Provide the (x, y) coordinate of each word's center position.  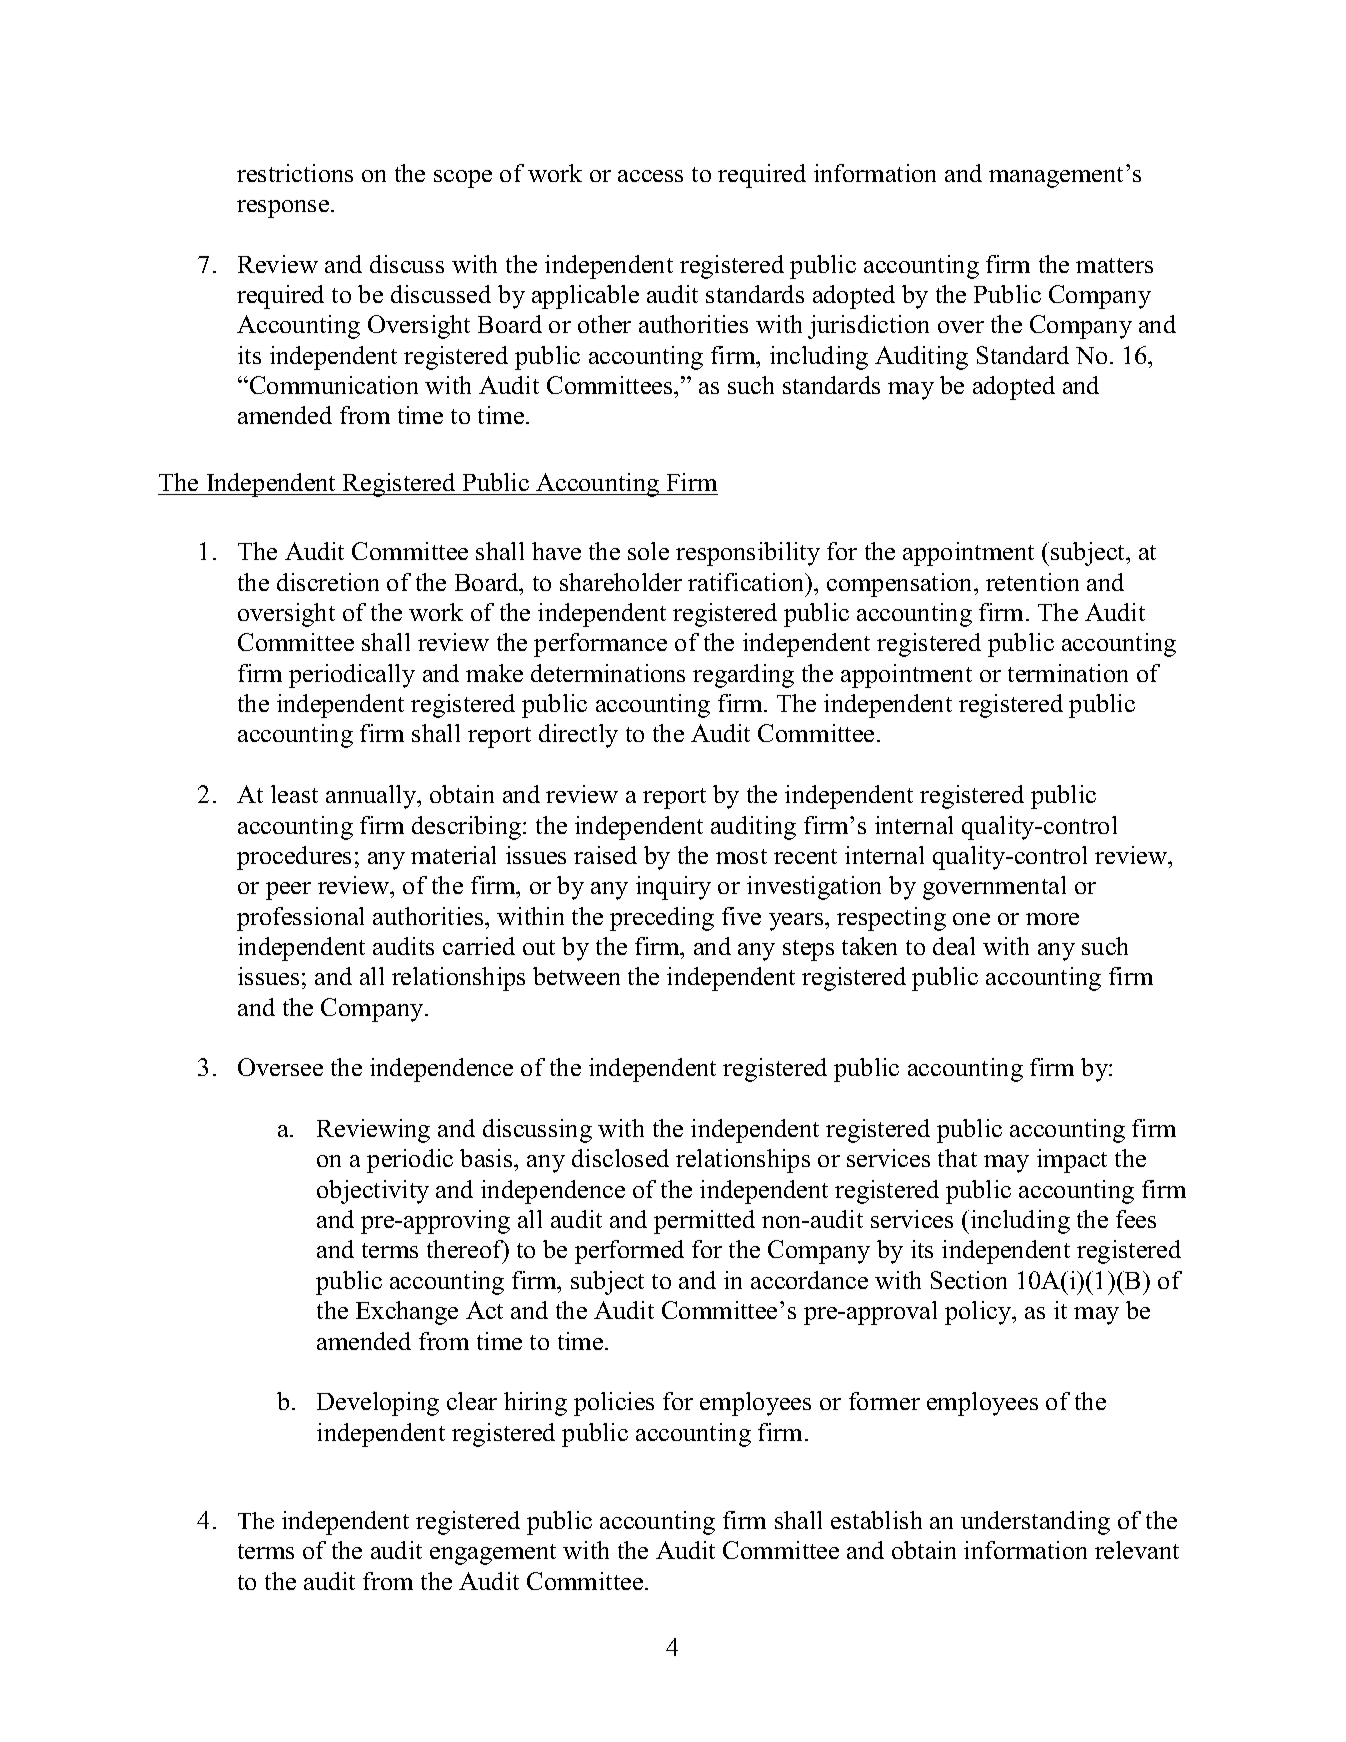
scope (463, 179)
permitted (704, 1222)
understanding (1035, 1523)
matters (1114, 265)
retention (1032, 582)
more (1052, 919)
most (741, 856)
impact (1072, 1161)
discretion (328, 582)
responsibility (748, 554)
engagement (493, 1554)
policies (614, 1404)
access (650, 176)
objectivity (373, 1192)
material (453, 855)
